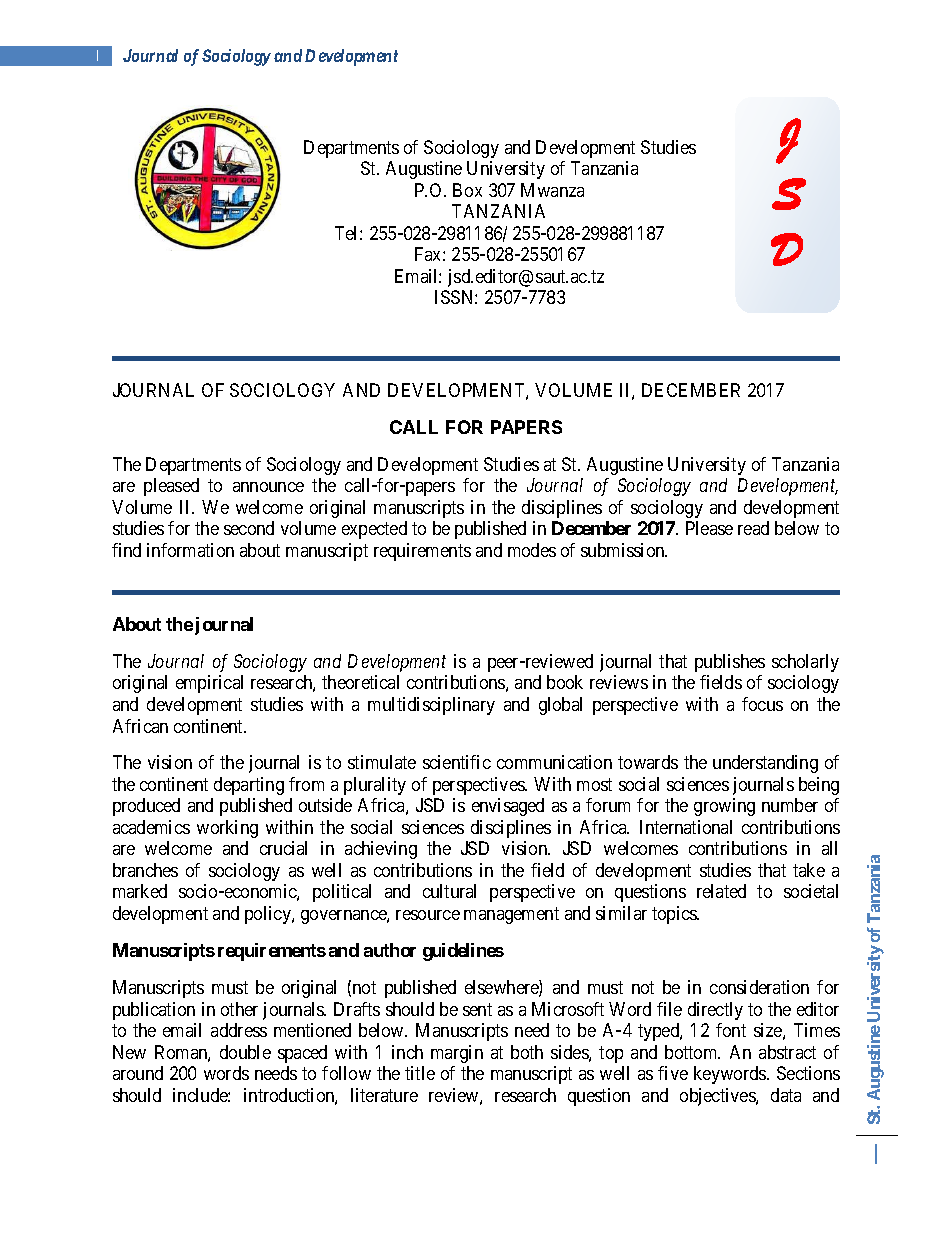  I want to click on double, so click(245, 1052).
